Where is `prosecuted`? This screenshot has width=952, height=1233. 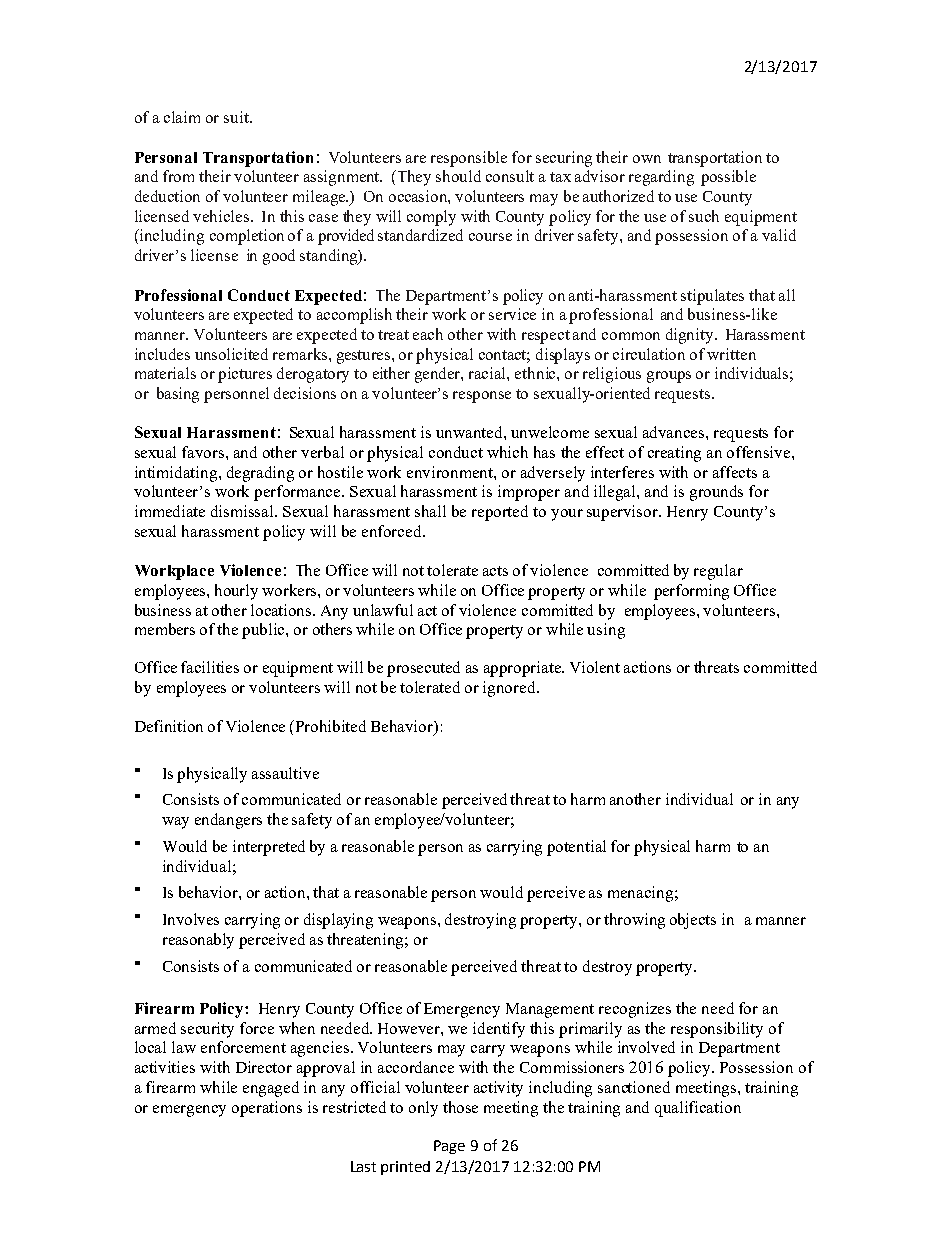 prosecuted is located at coordinates (423, 669).
